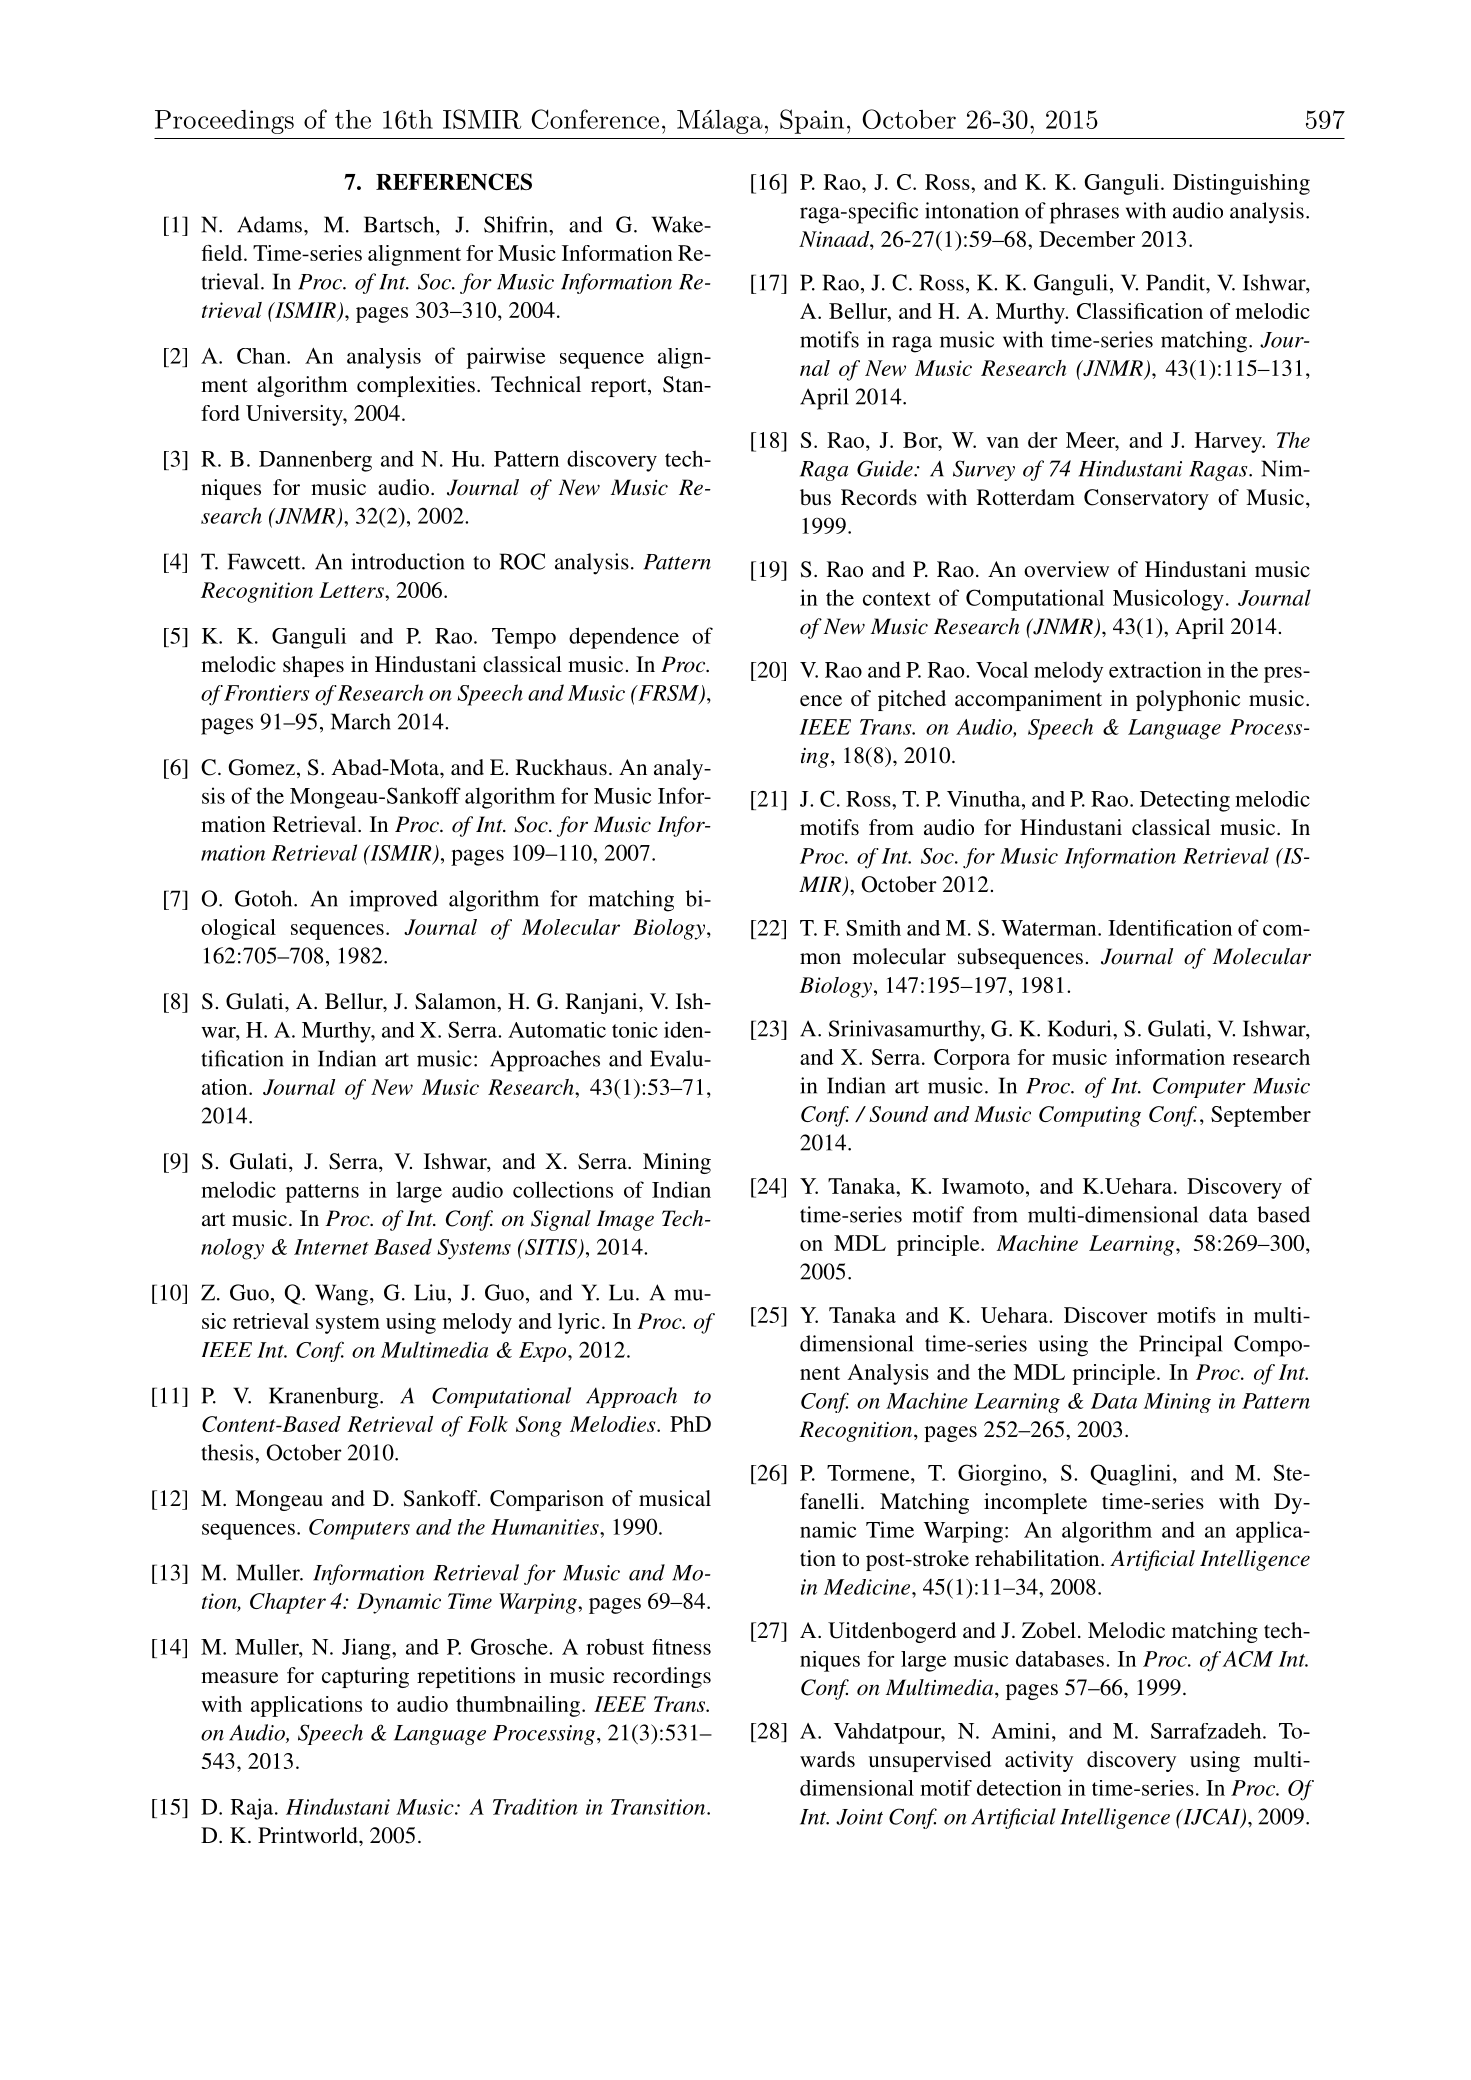  Describe the element at coordinates (897, 599) in the screenshot. I see `context` at that location.
